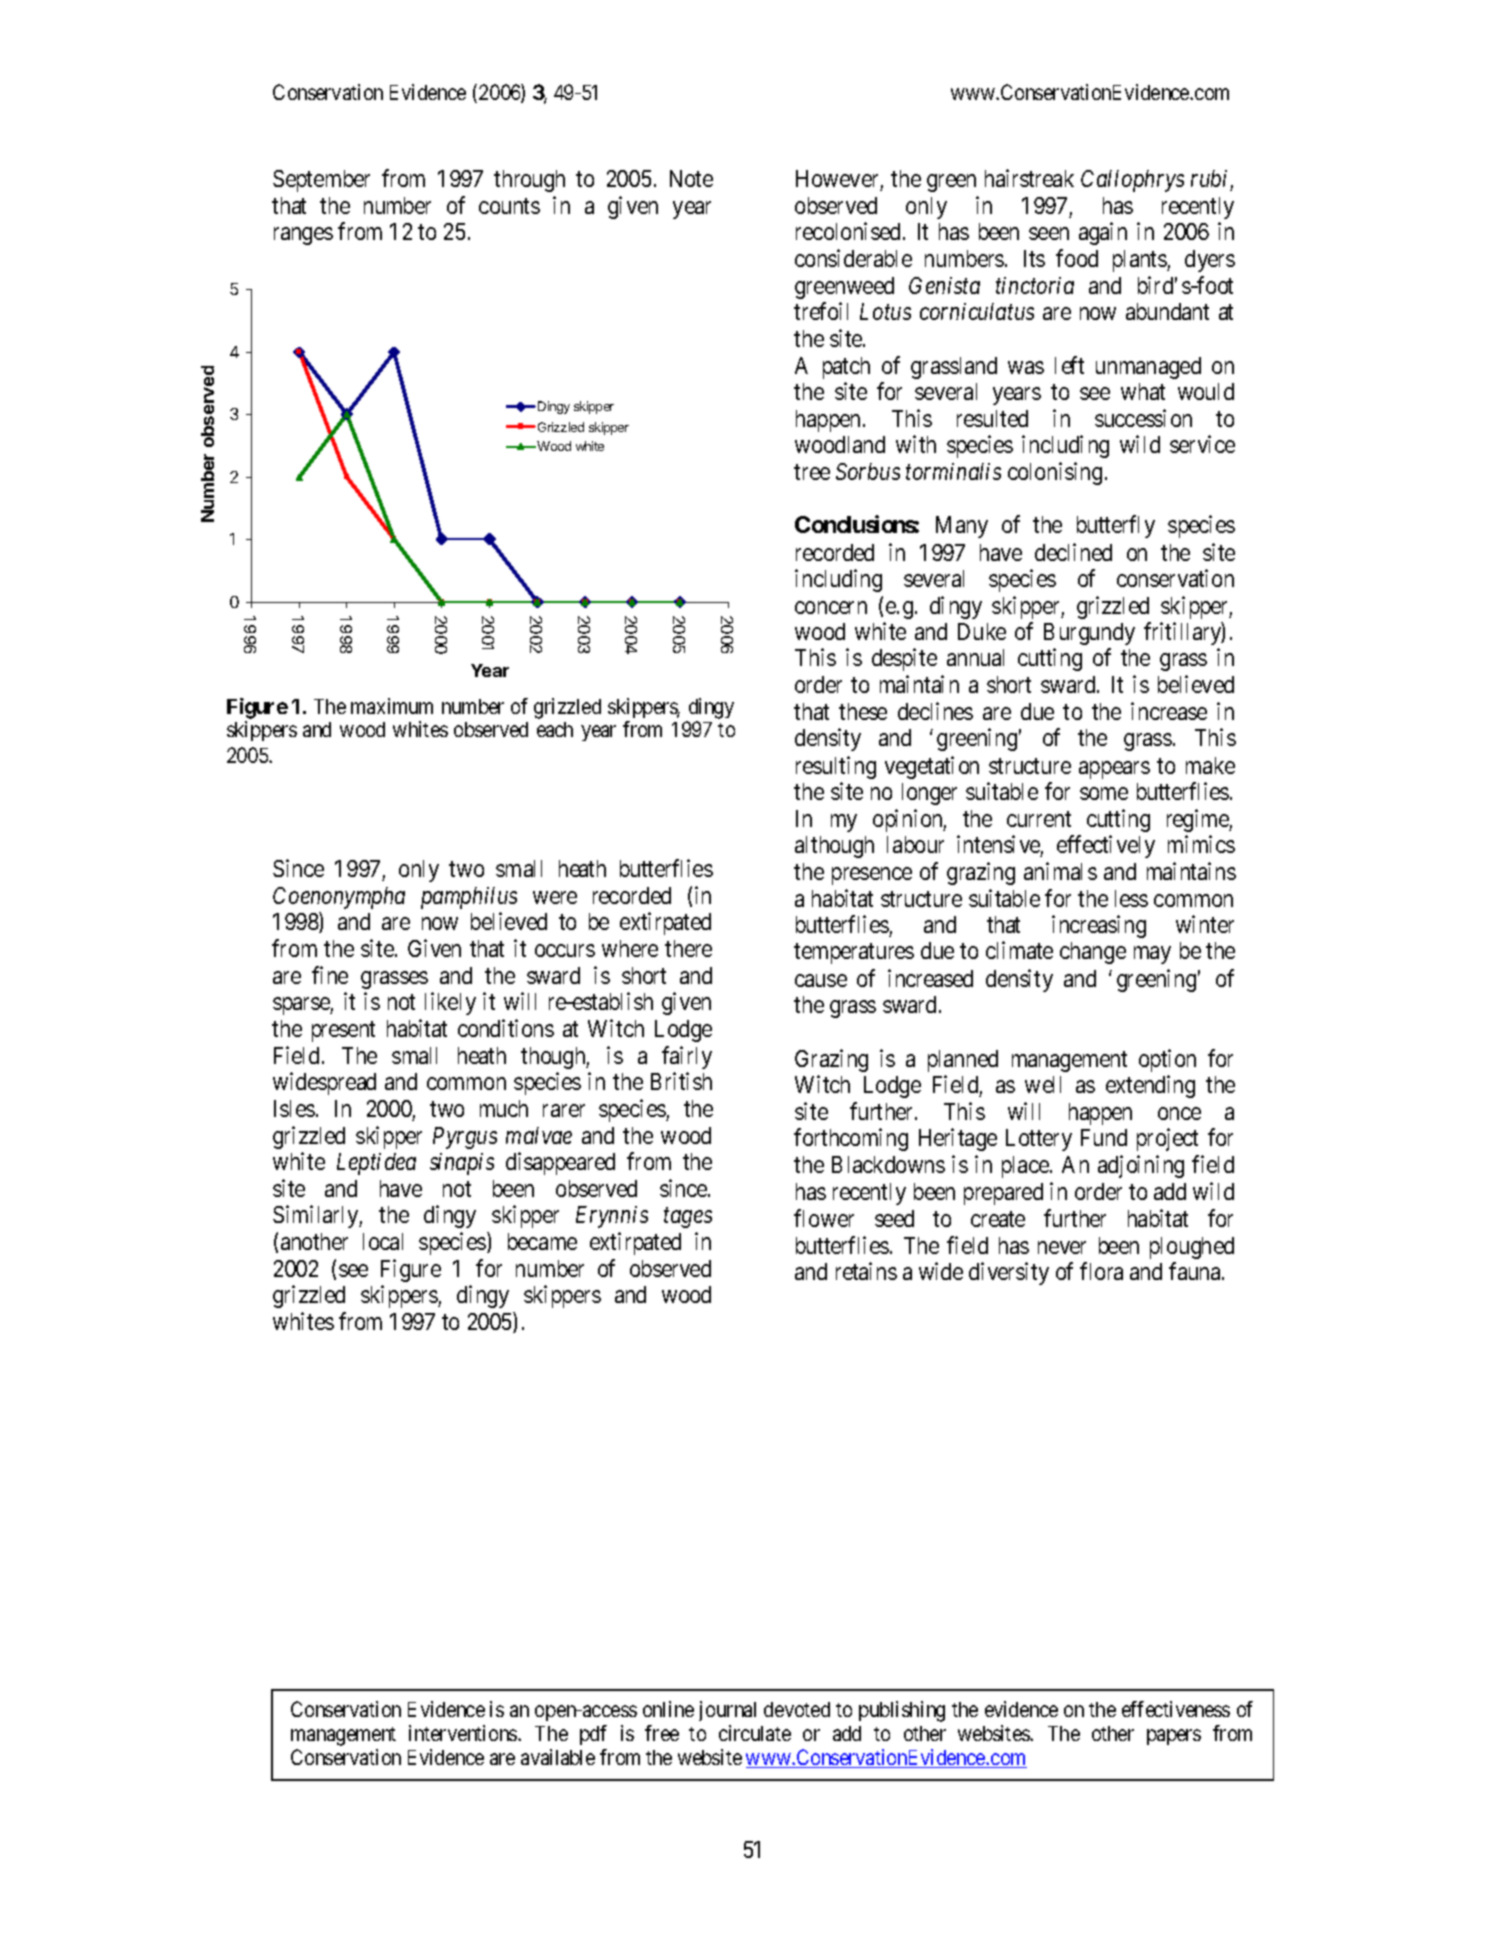  Describe the element at coordinates (688, 948) in the screenshot. I see `there` at that location.
